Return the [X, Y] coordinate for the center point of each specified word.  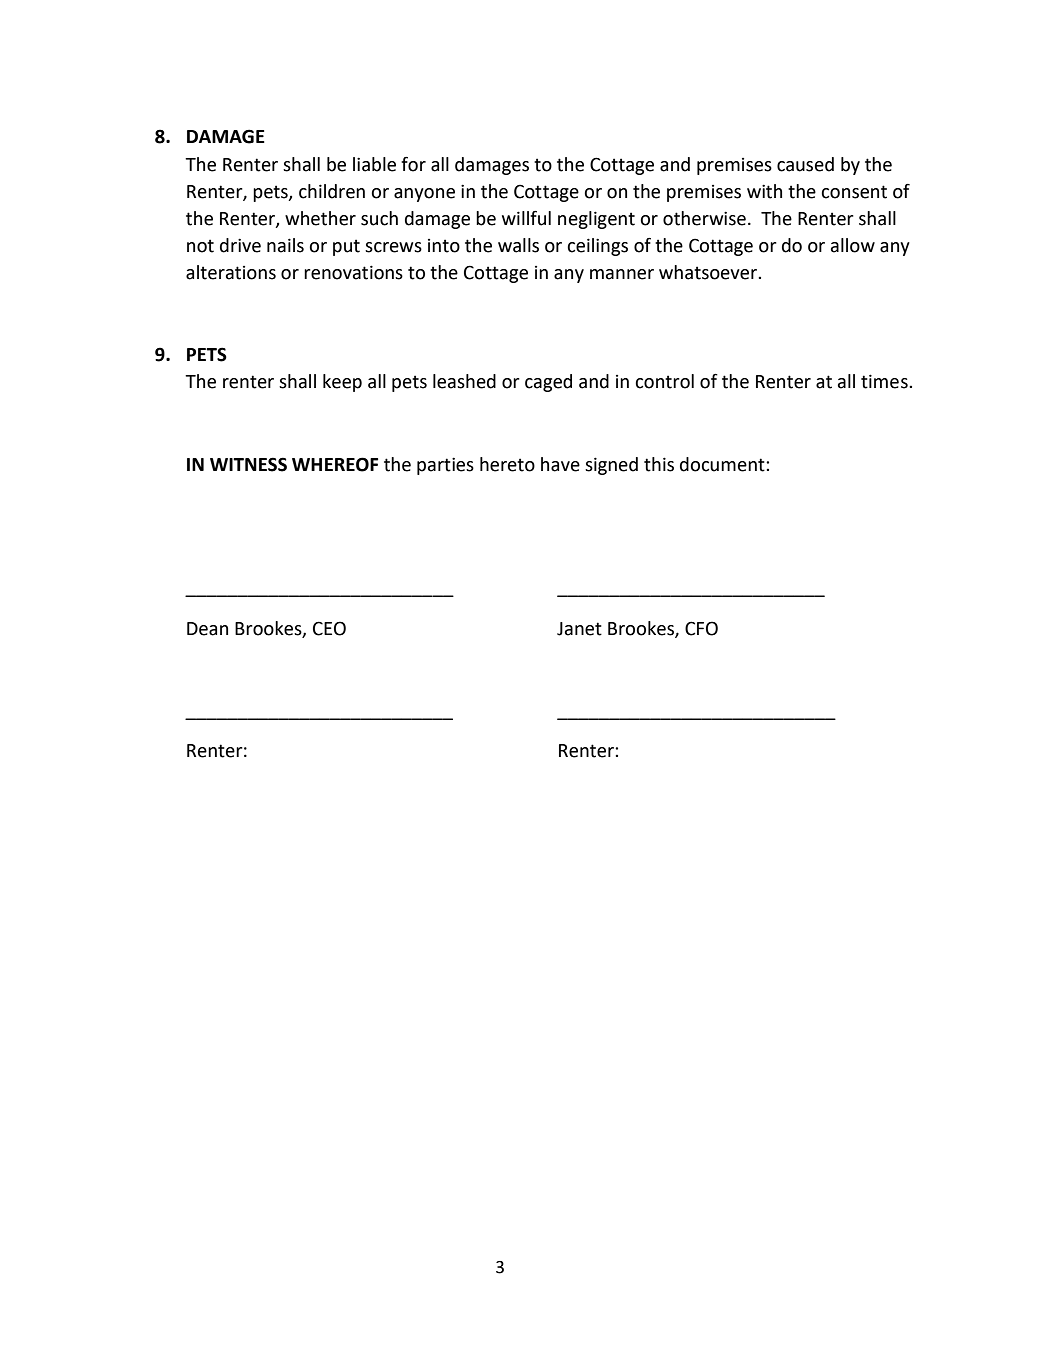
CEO [329, 628]
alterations [231, 272]
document [723, 464]
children [332, 191]
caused [805, 164]
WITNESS [248, 464]
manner [622, 274]
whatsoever [709, 272]
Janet [579, 629]
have [560, 464]
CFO [701, 628]
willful [526, 218]
